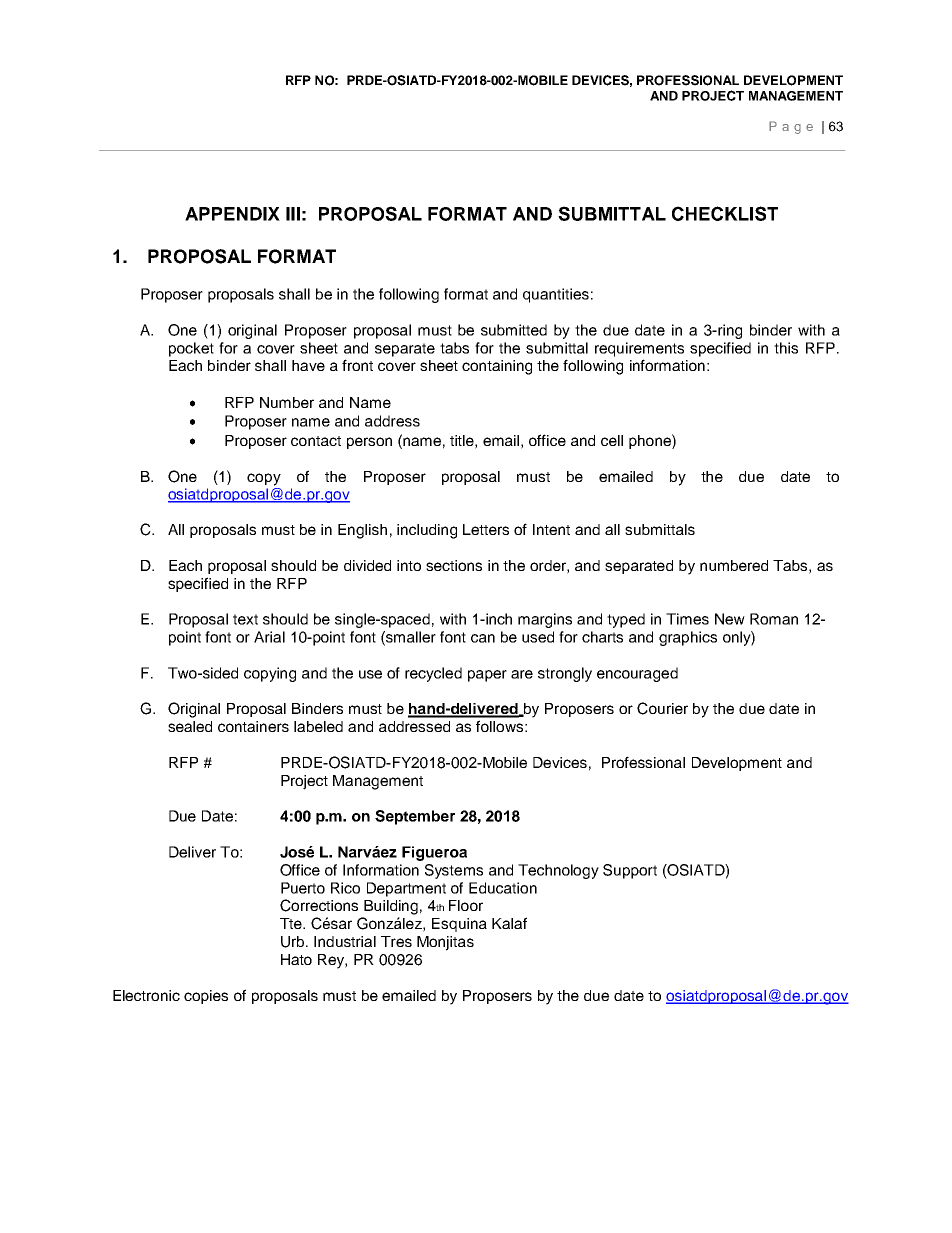  Describe the element at coordinates (497, 367) in the screenshot. I see `containing` at that location.
